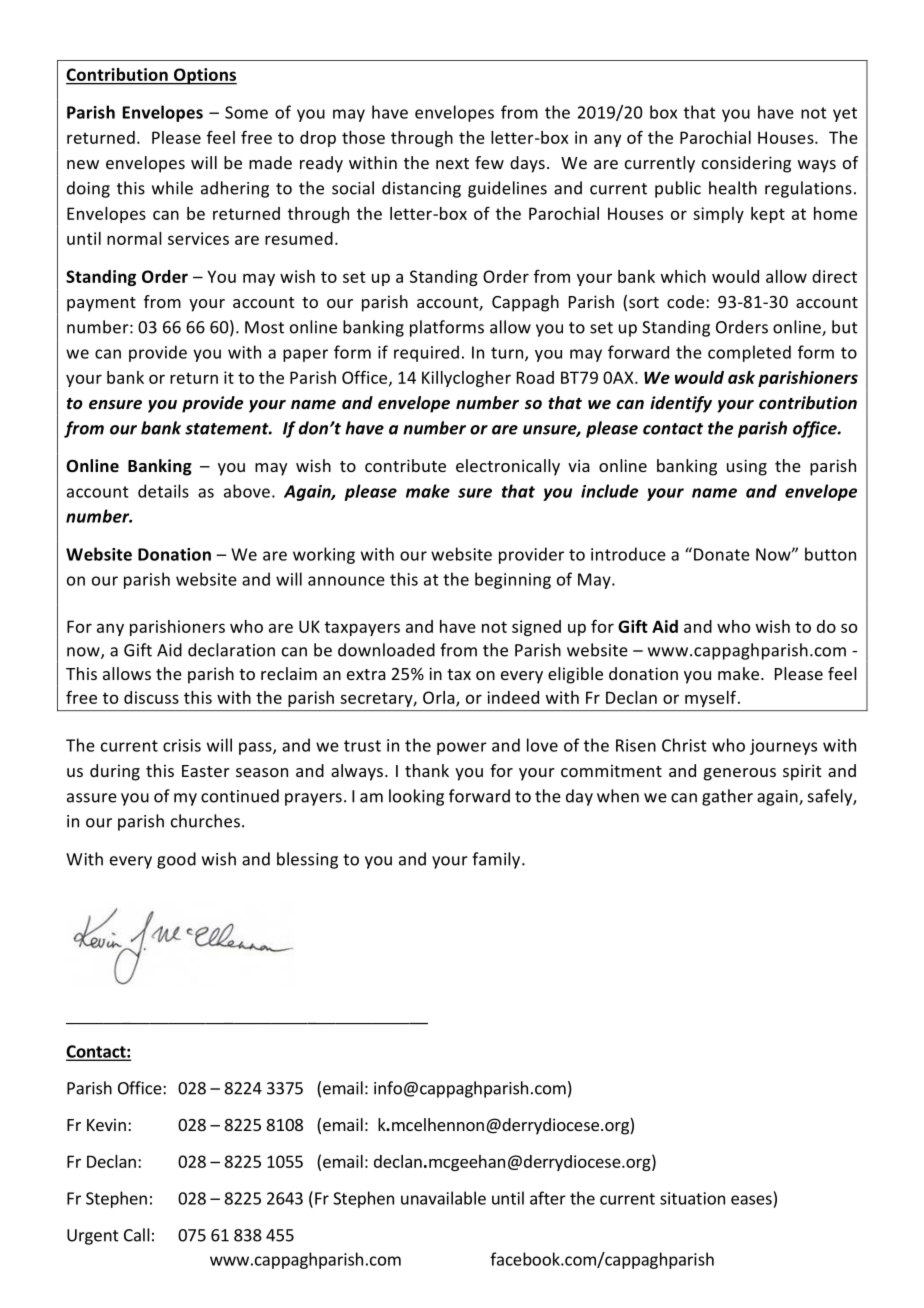  Describe the element at coordinates (440, 698) in the document. I see `Orla` at that location.
